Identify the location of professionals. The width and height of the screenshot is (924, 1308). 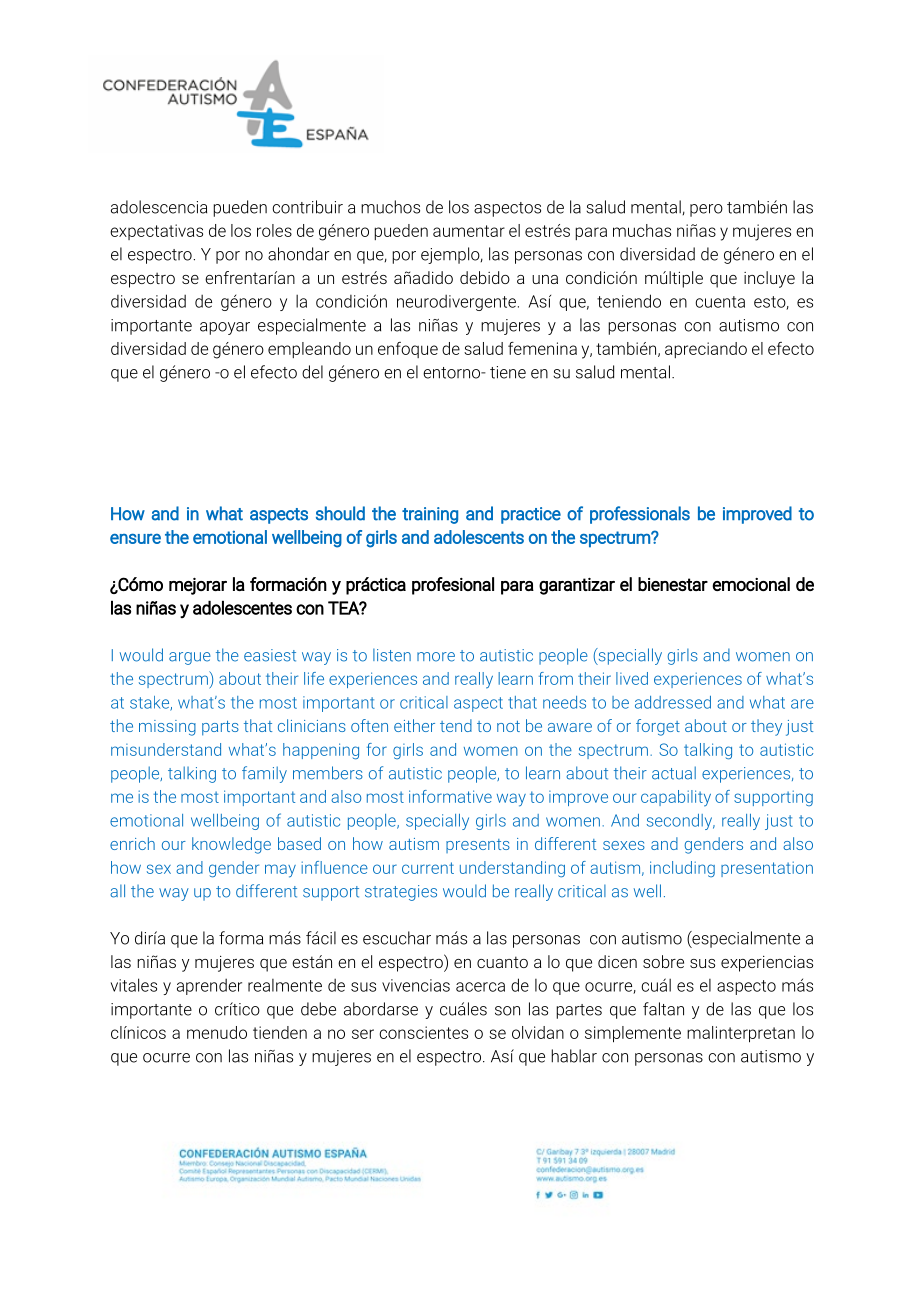
(640, 515).
